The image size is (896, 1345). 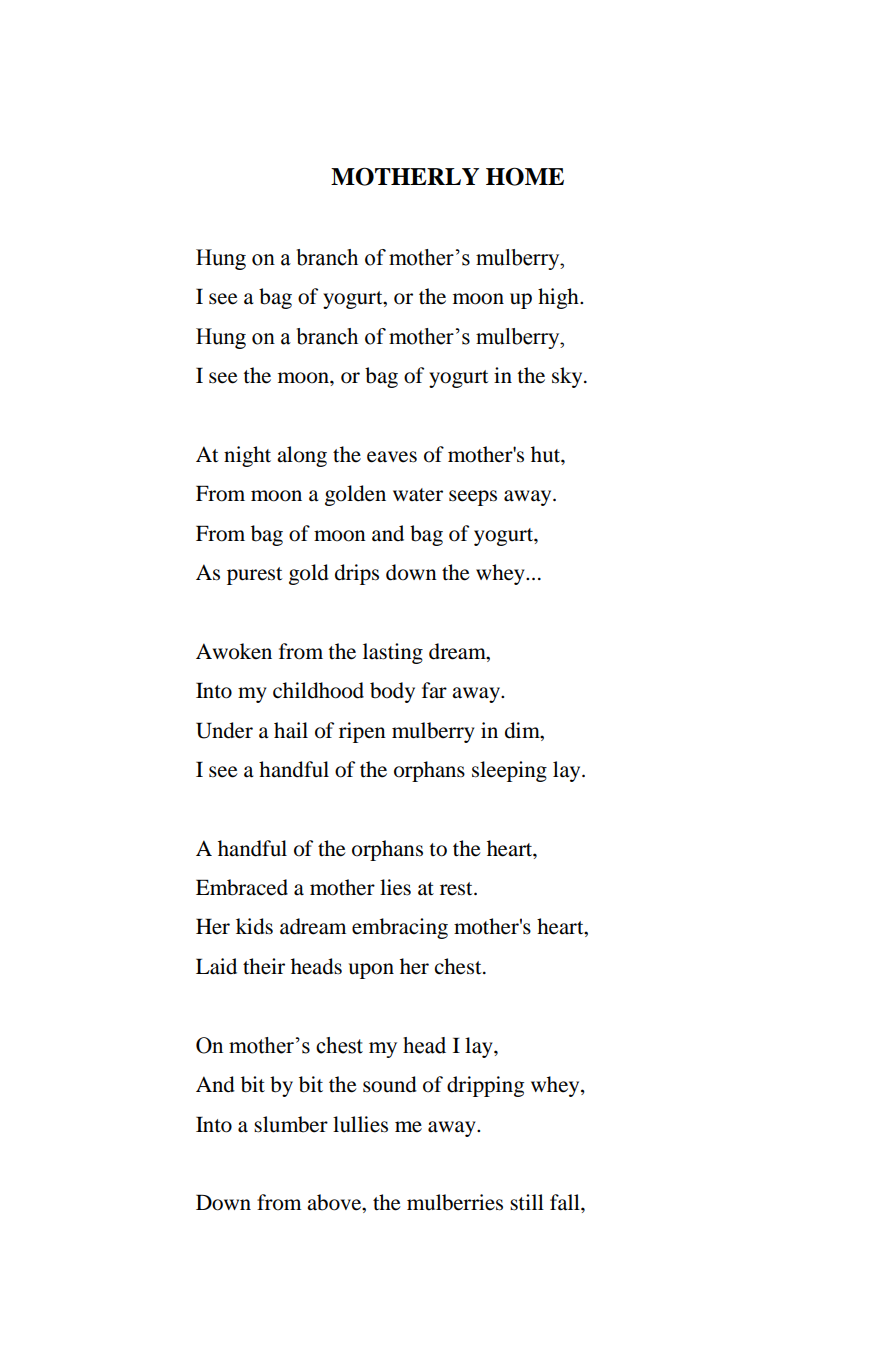 What do you see at coordinates (234, 651) in the image?
I see `Awoken` at bounding box center [234, 651].
